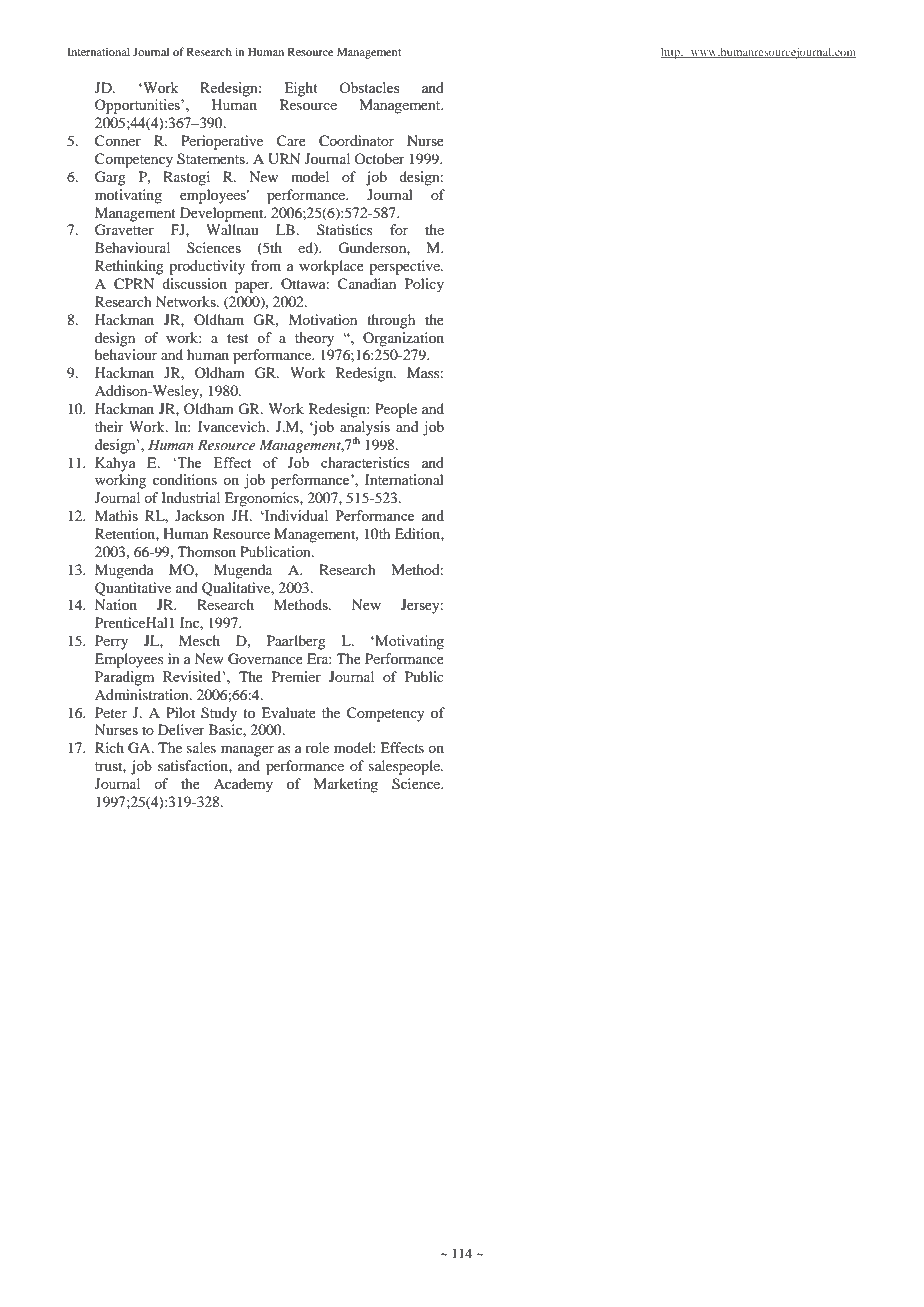  I want to click on analysis, so click(365, 429).
